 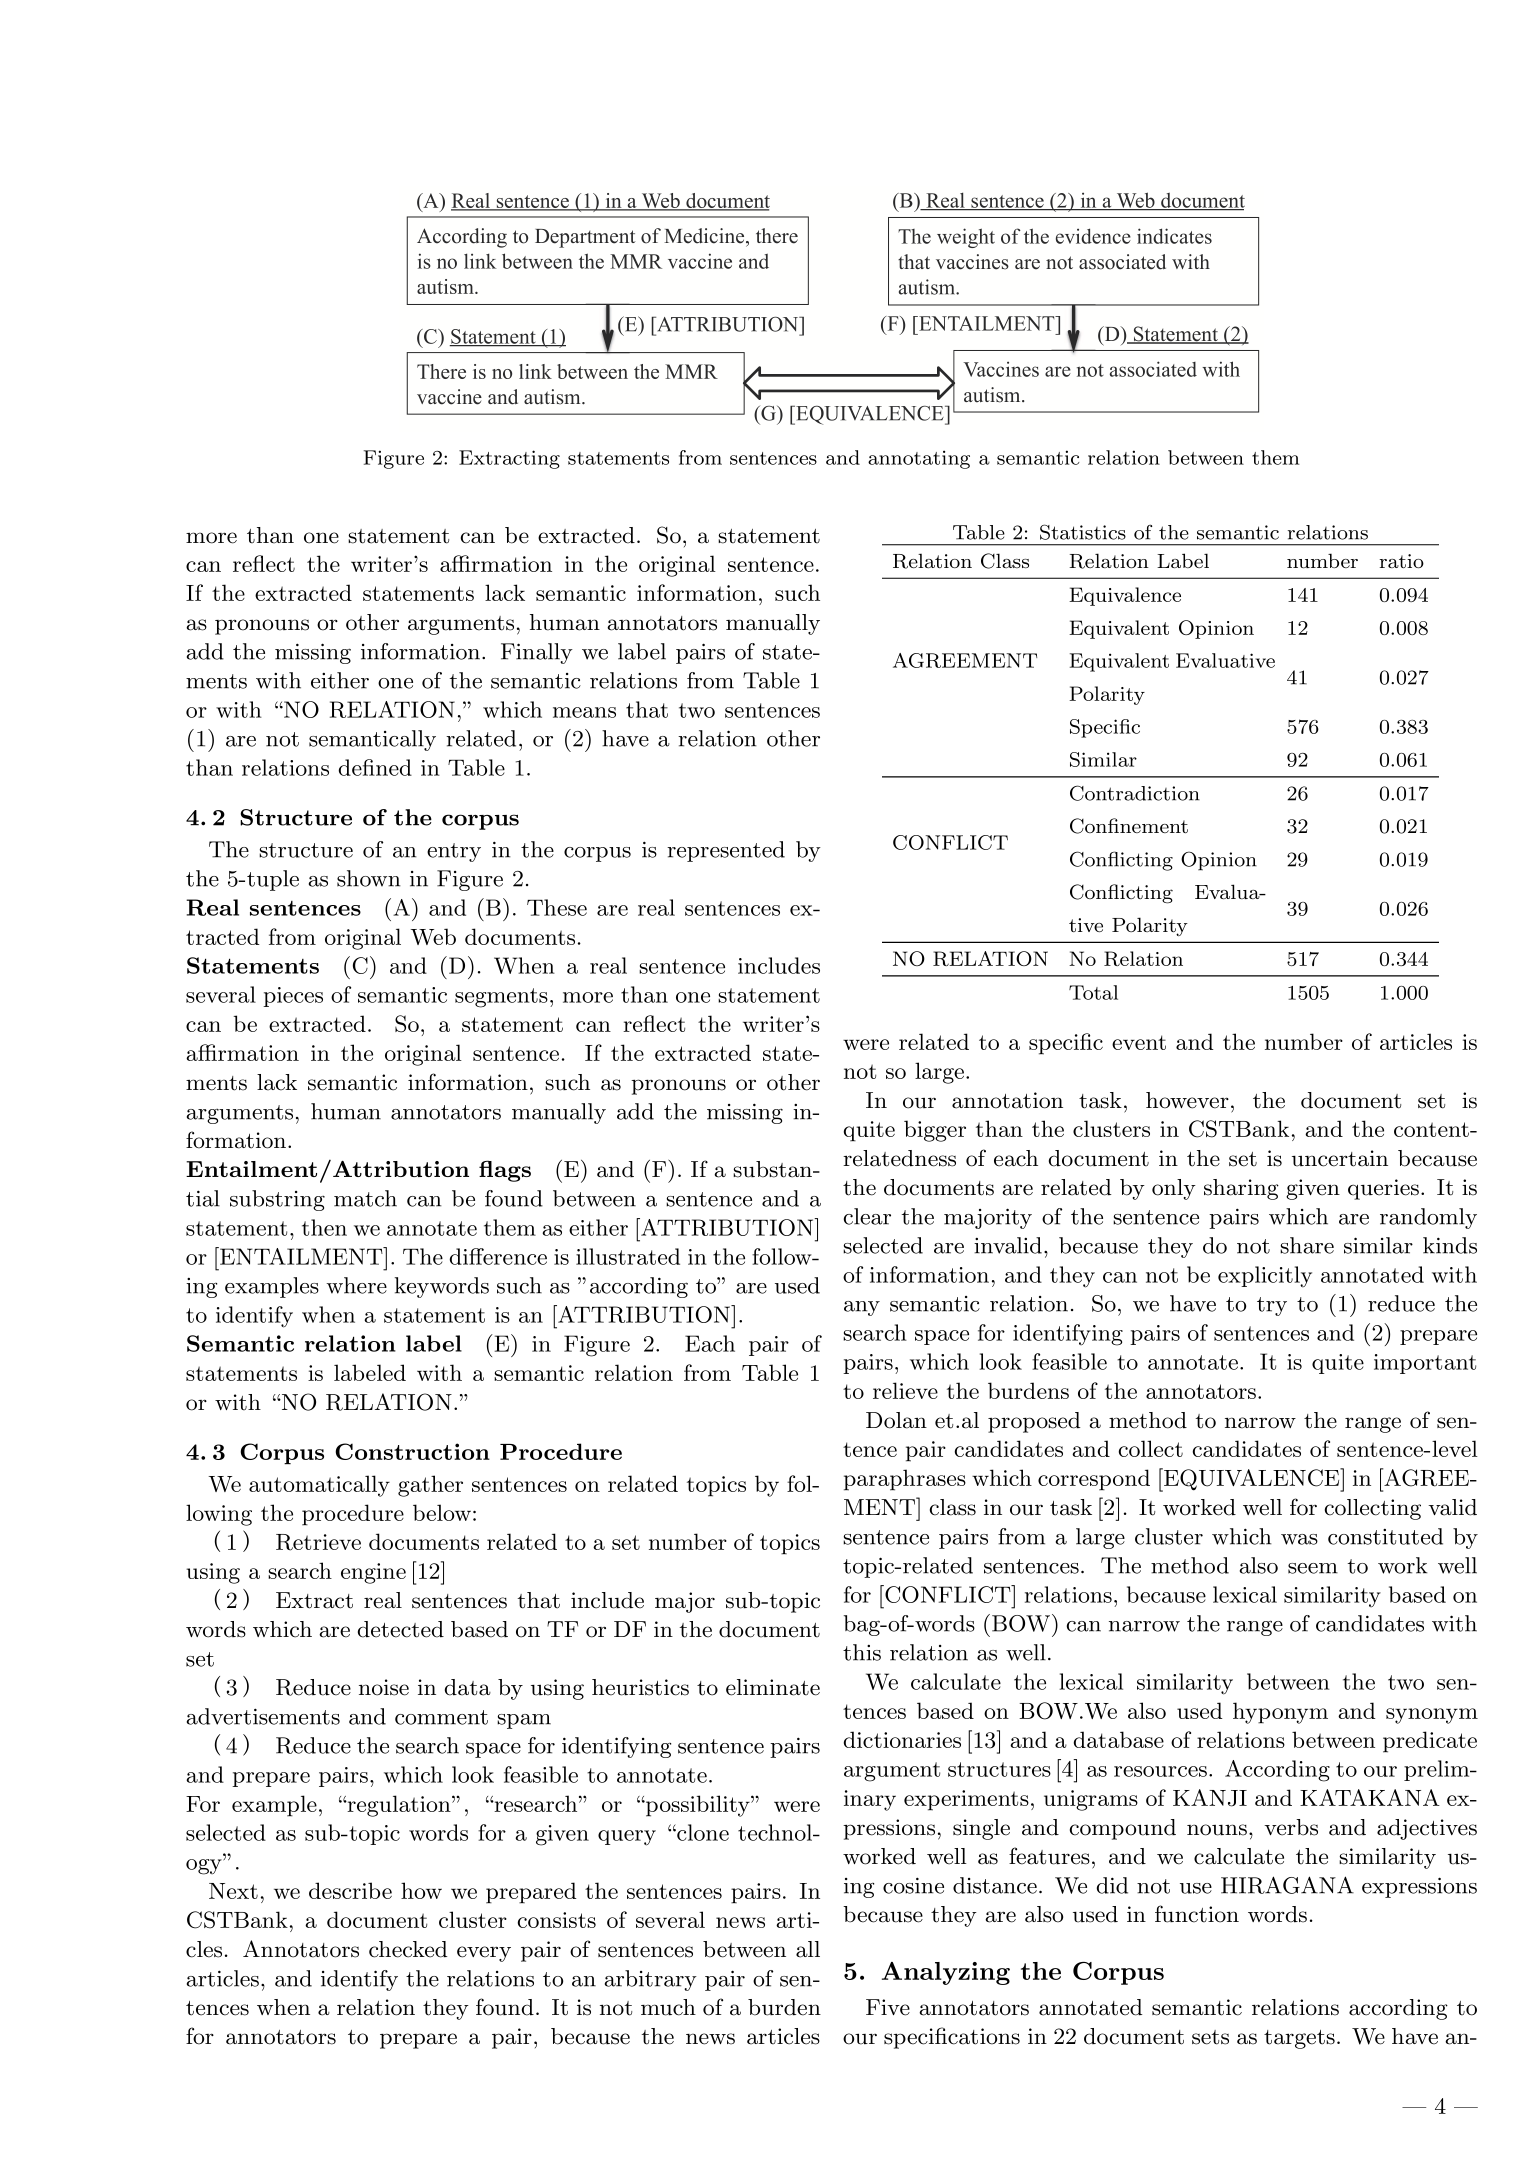 I want to click on bigger, so click(x=935, y=1131).
